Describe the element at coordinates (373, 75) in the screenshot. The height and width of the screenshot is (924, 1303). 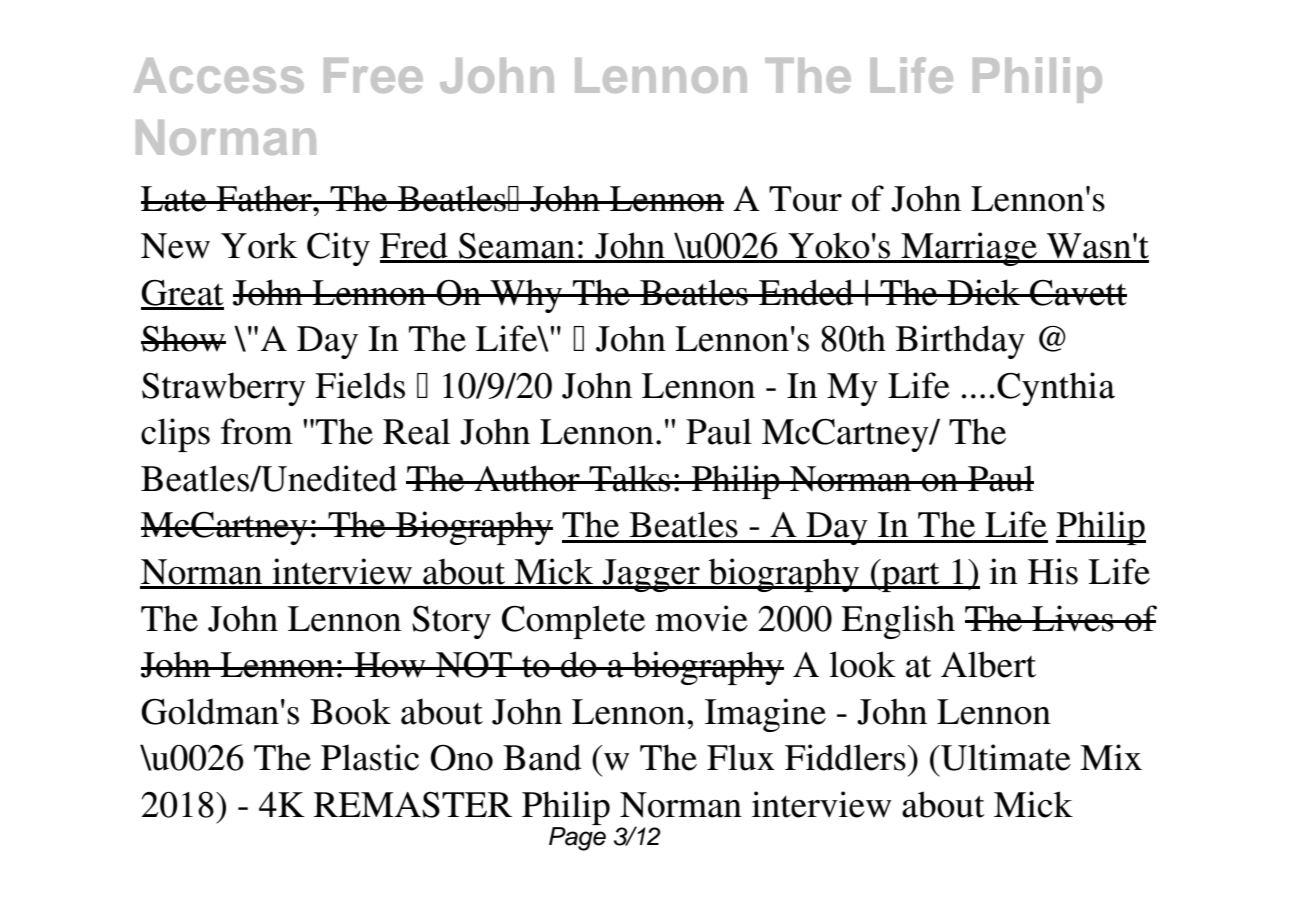
I see `Free` at that location.
